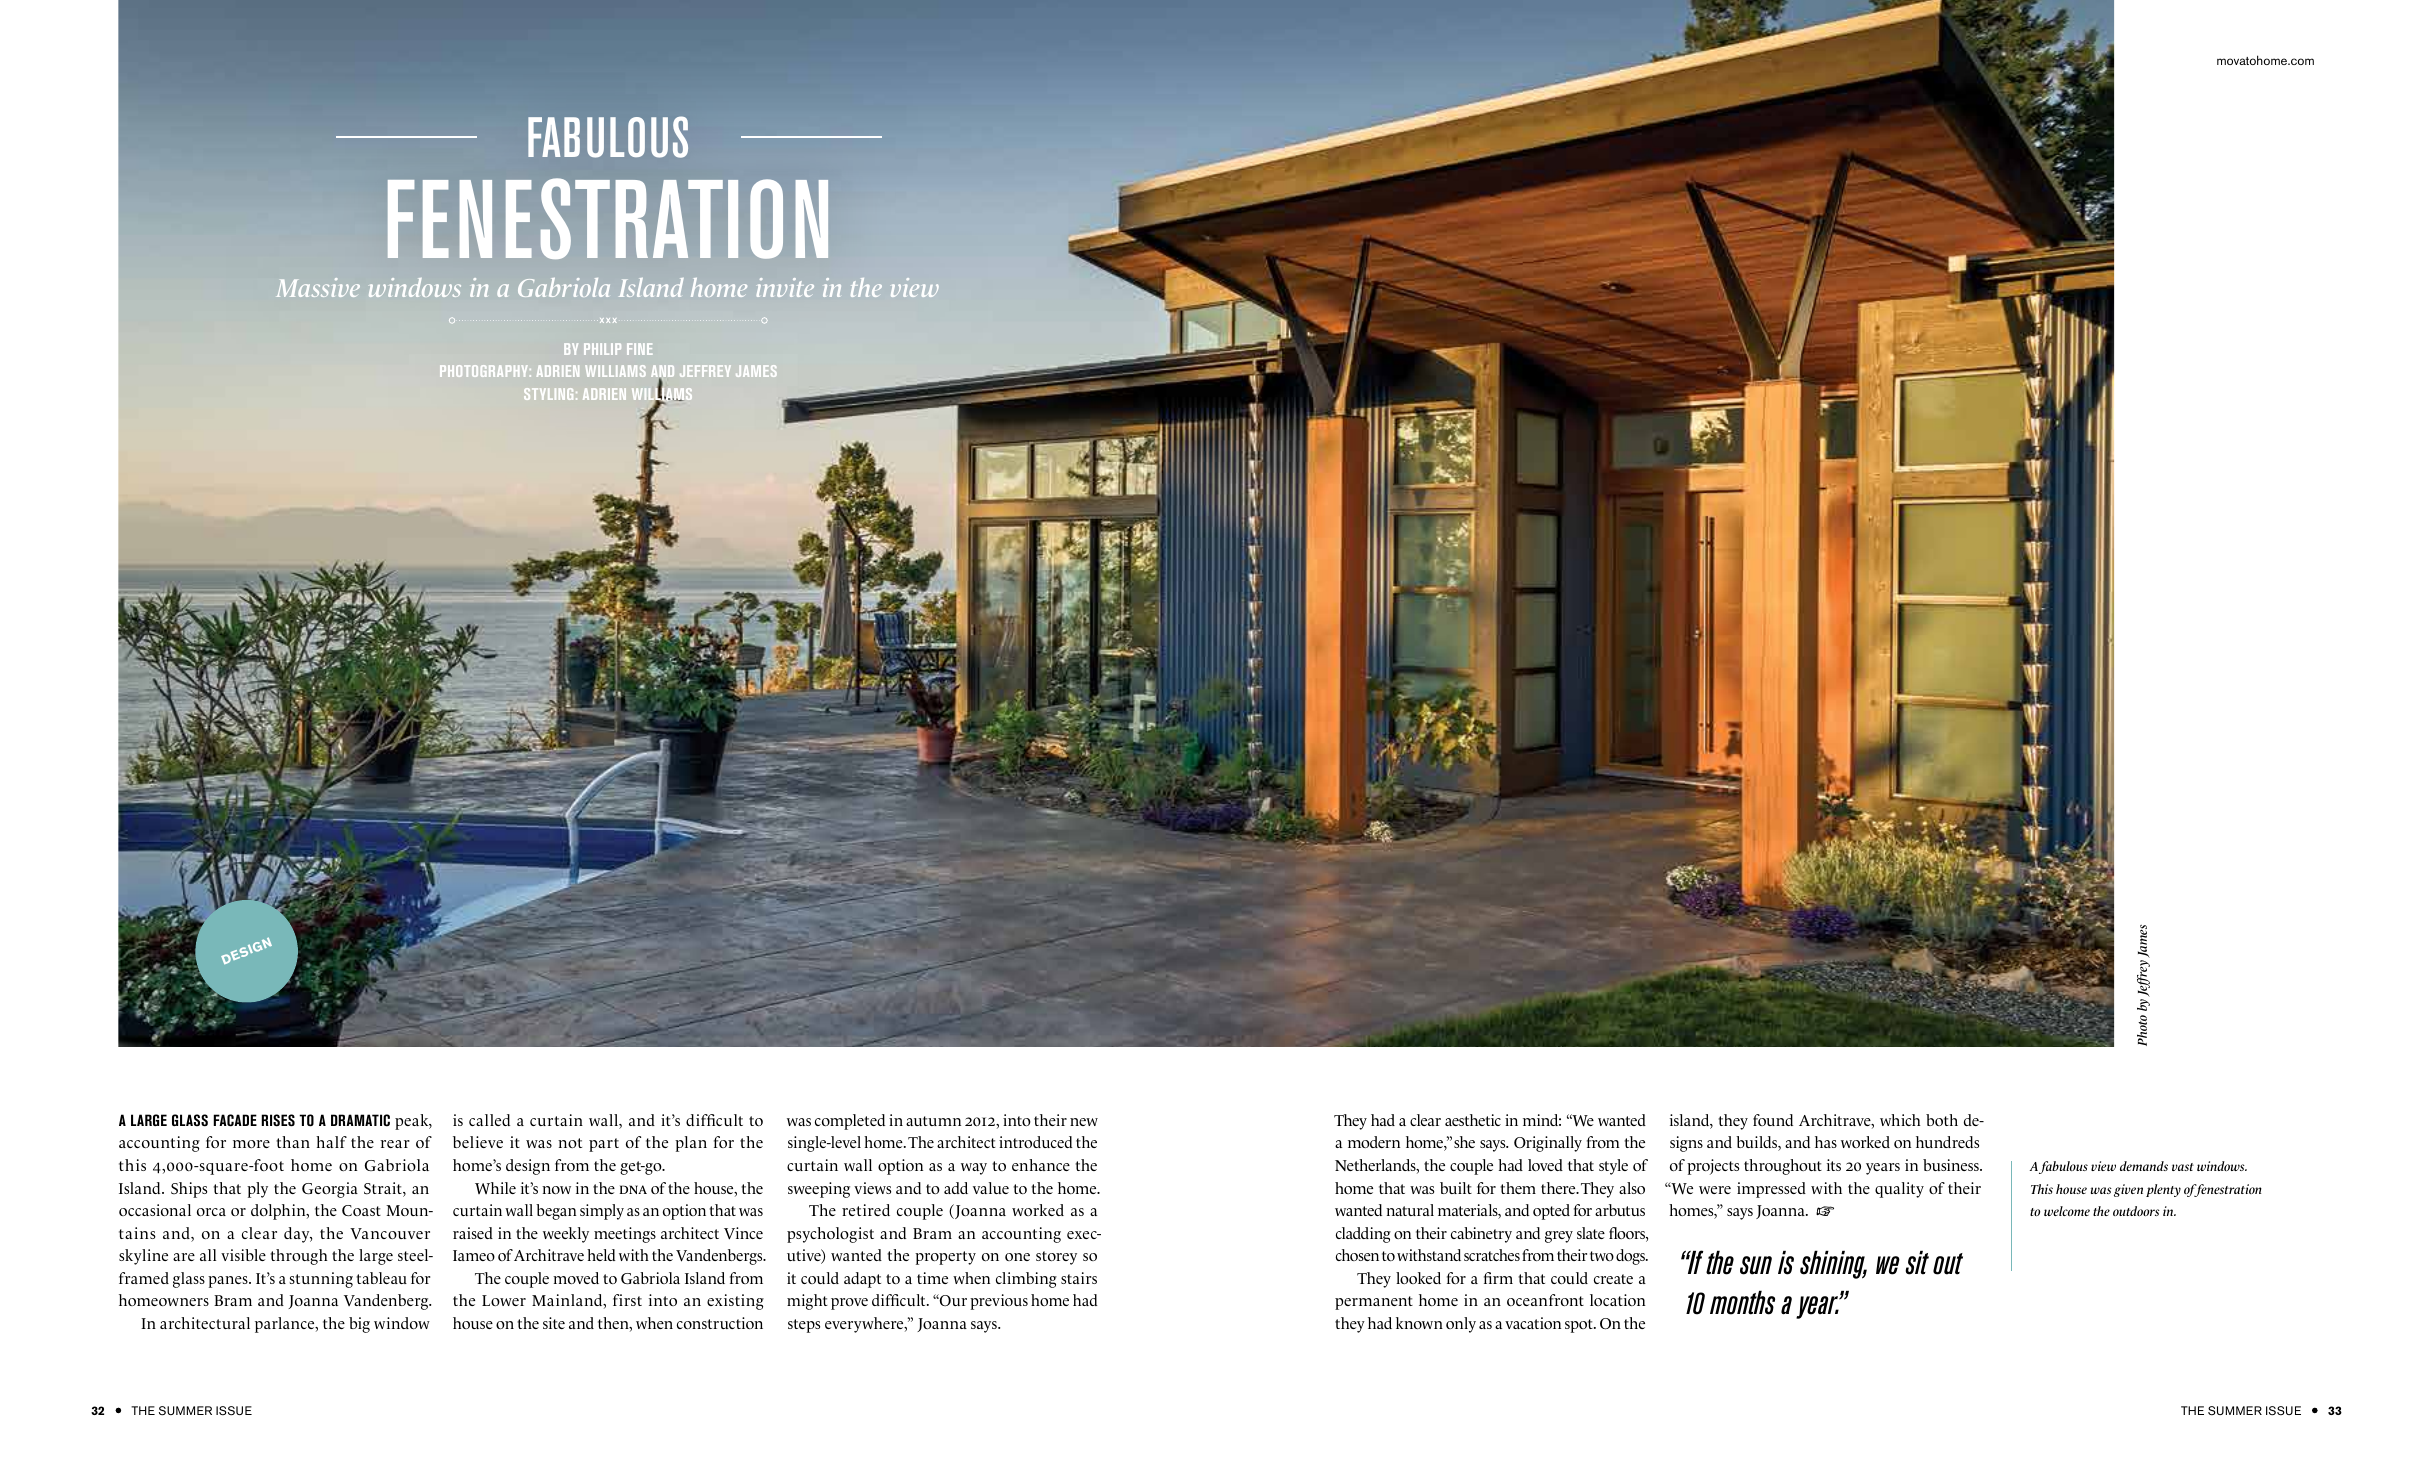  Describe the element at coordinates (1773, 1120) in the page. I see `found` at that location.
